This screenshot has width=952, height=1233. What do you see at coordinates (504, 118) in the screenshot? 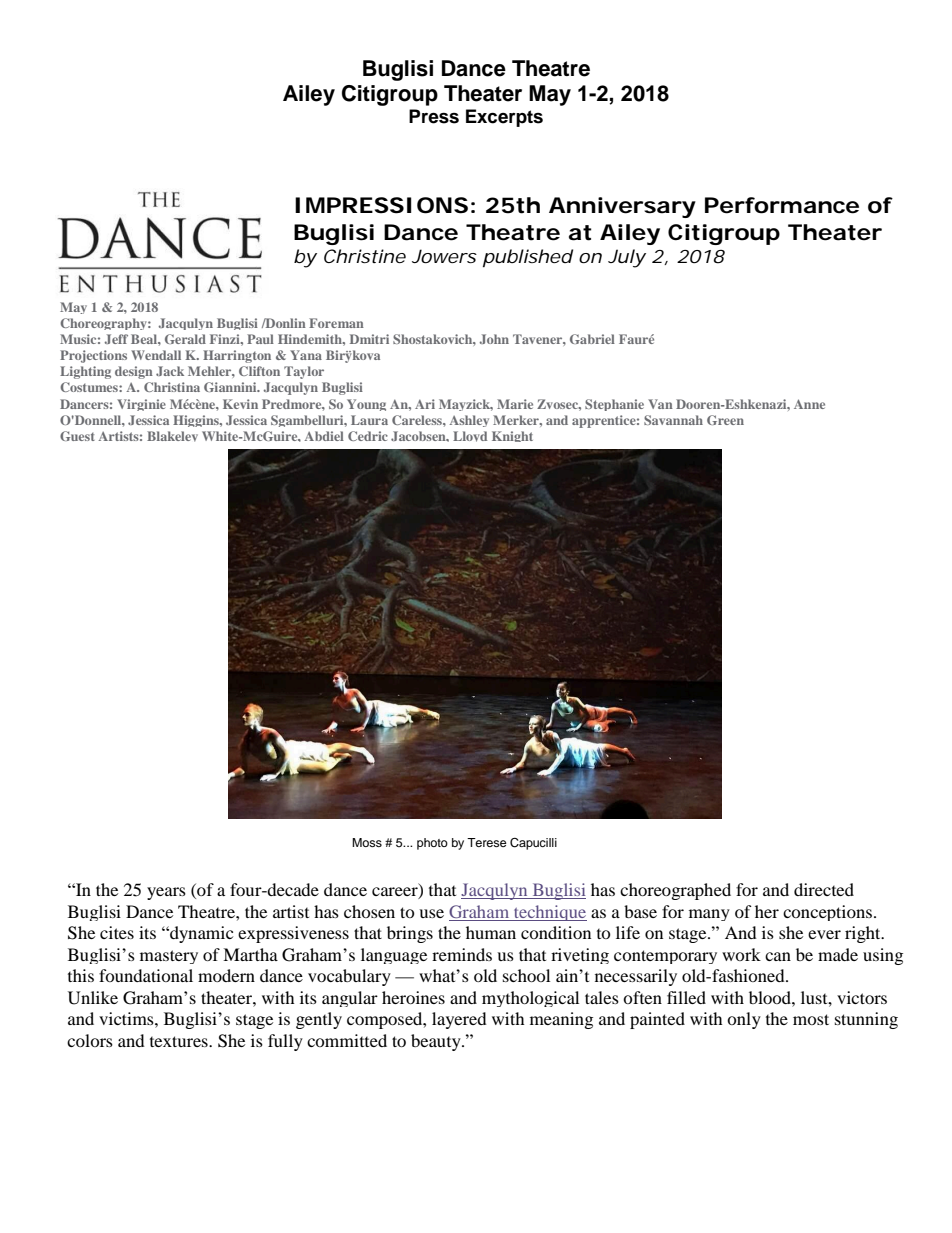
I see `Excerpts` at bounding box center [504, 118].
